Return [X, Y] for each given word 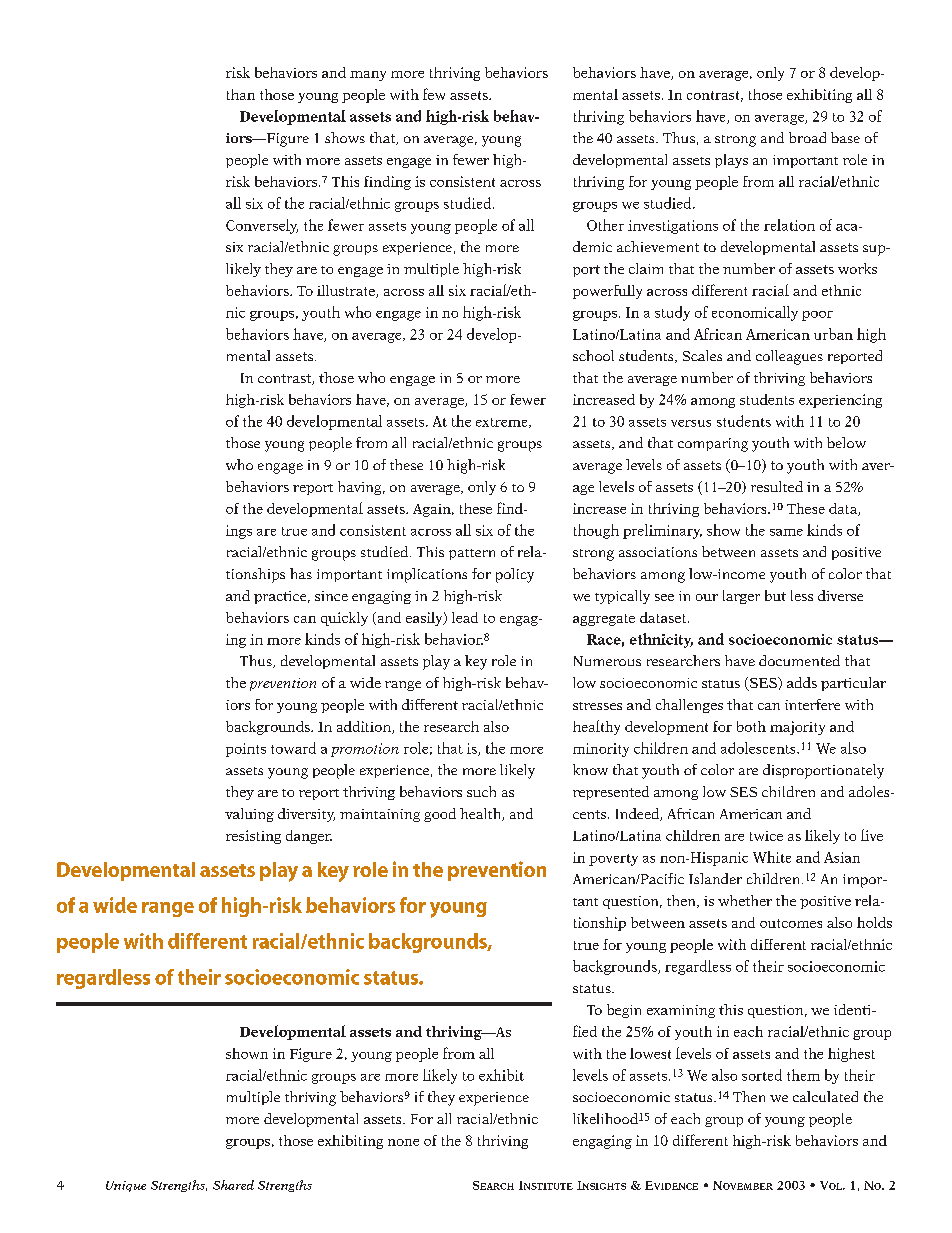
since [331, 596]
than [241, 94]
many [368, 76]
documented [799, 660]
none [403, 1142]
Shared [233, 1185]
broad [807, 137]
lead [465, 617]
